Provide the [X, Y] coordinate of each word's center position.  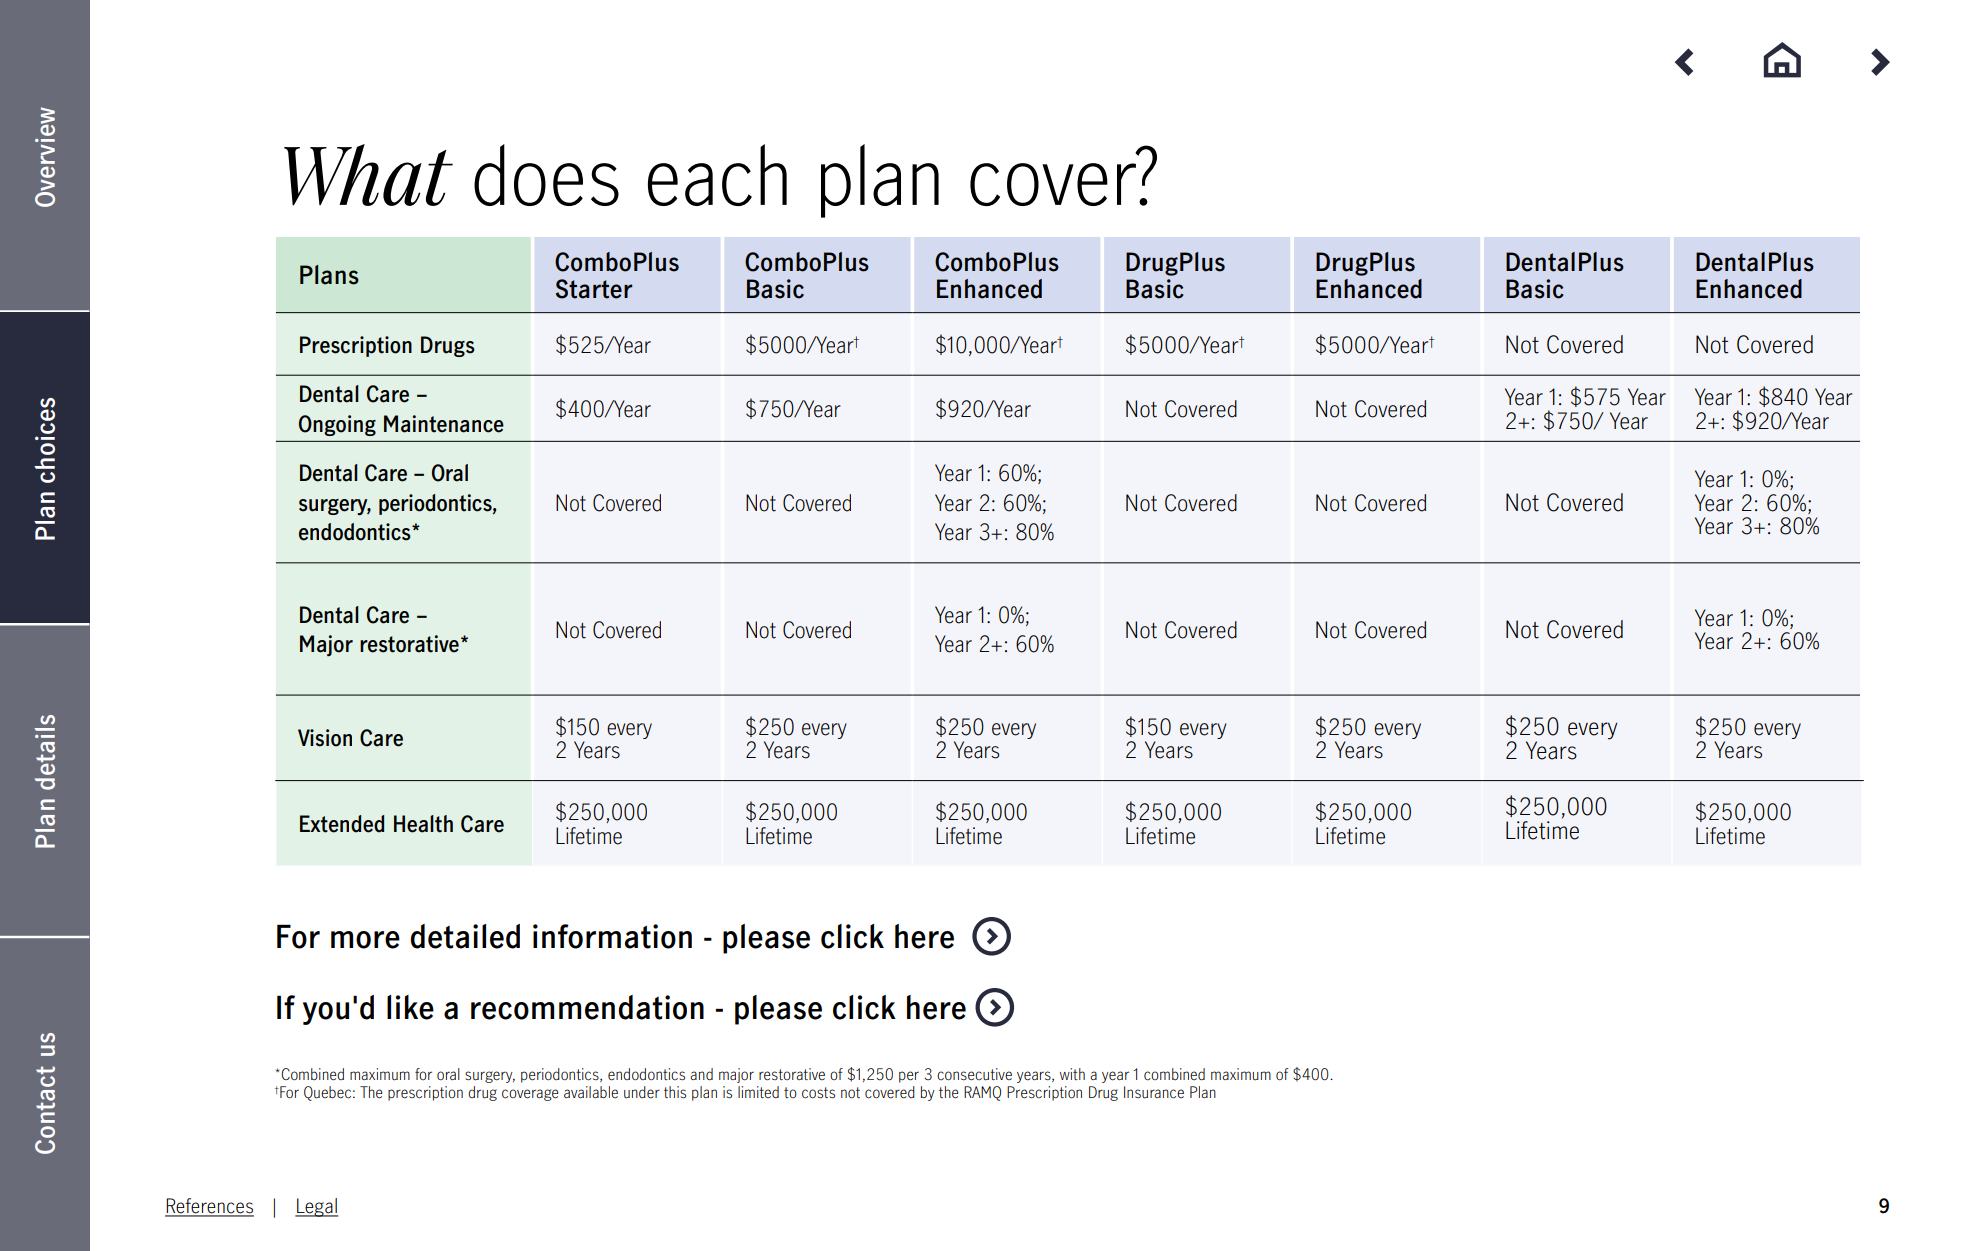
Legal [317, 1207]
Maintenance [444, 424]
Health [423, 824]
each [717, 175]
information [612, 936]
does [546, 175]
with [1072, 1074]
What [368, 175]
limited [758, 1092]
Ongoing [337, 425]
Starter [594, 289]
